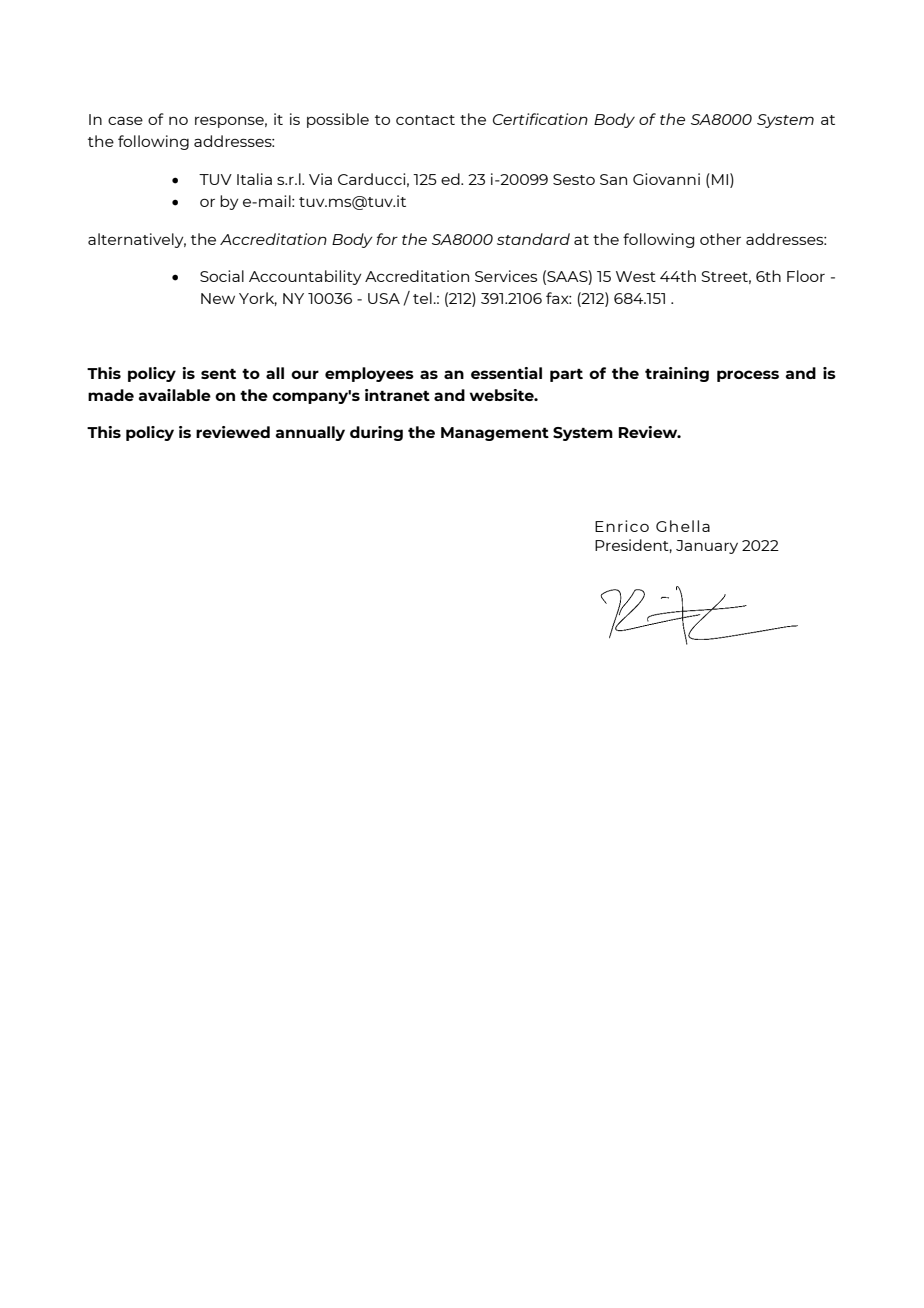 Image resolution: width=924 pixels, height=1308 pixels. Describe the element at coordinates (748, 376) in the screenshot. I see `process` at that location.
